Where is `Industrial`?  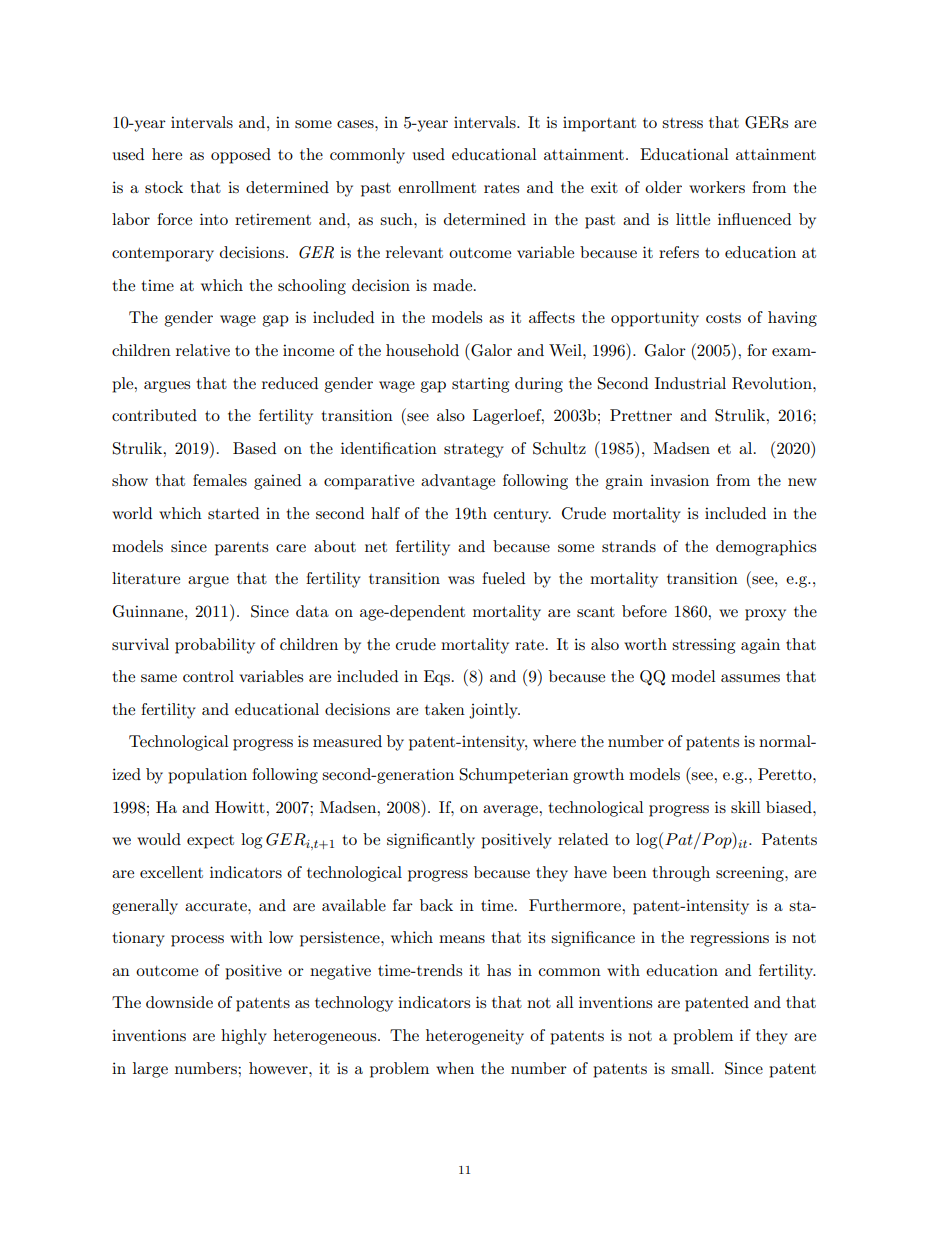 Industrial is located at coordinates (690, 383).
